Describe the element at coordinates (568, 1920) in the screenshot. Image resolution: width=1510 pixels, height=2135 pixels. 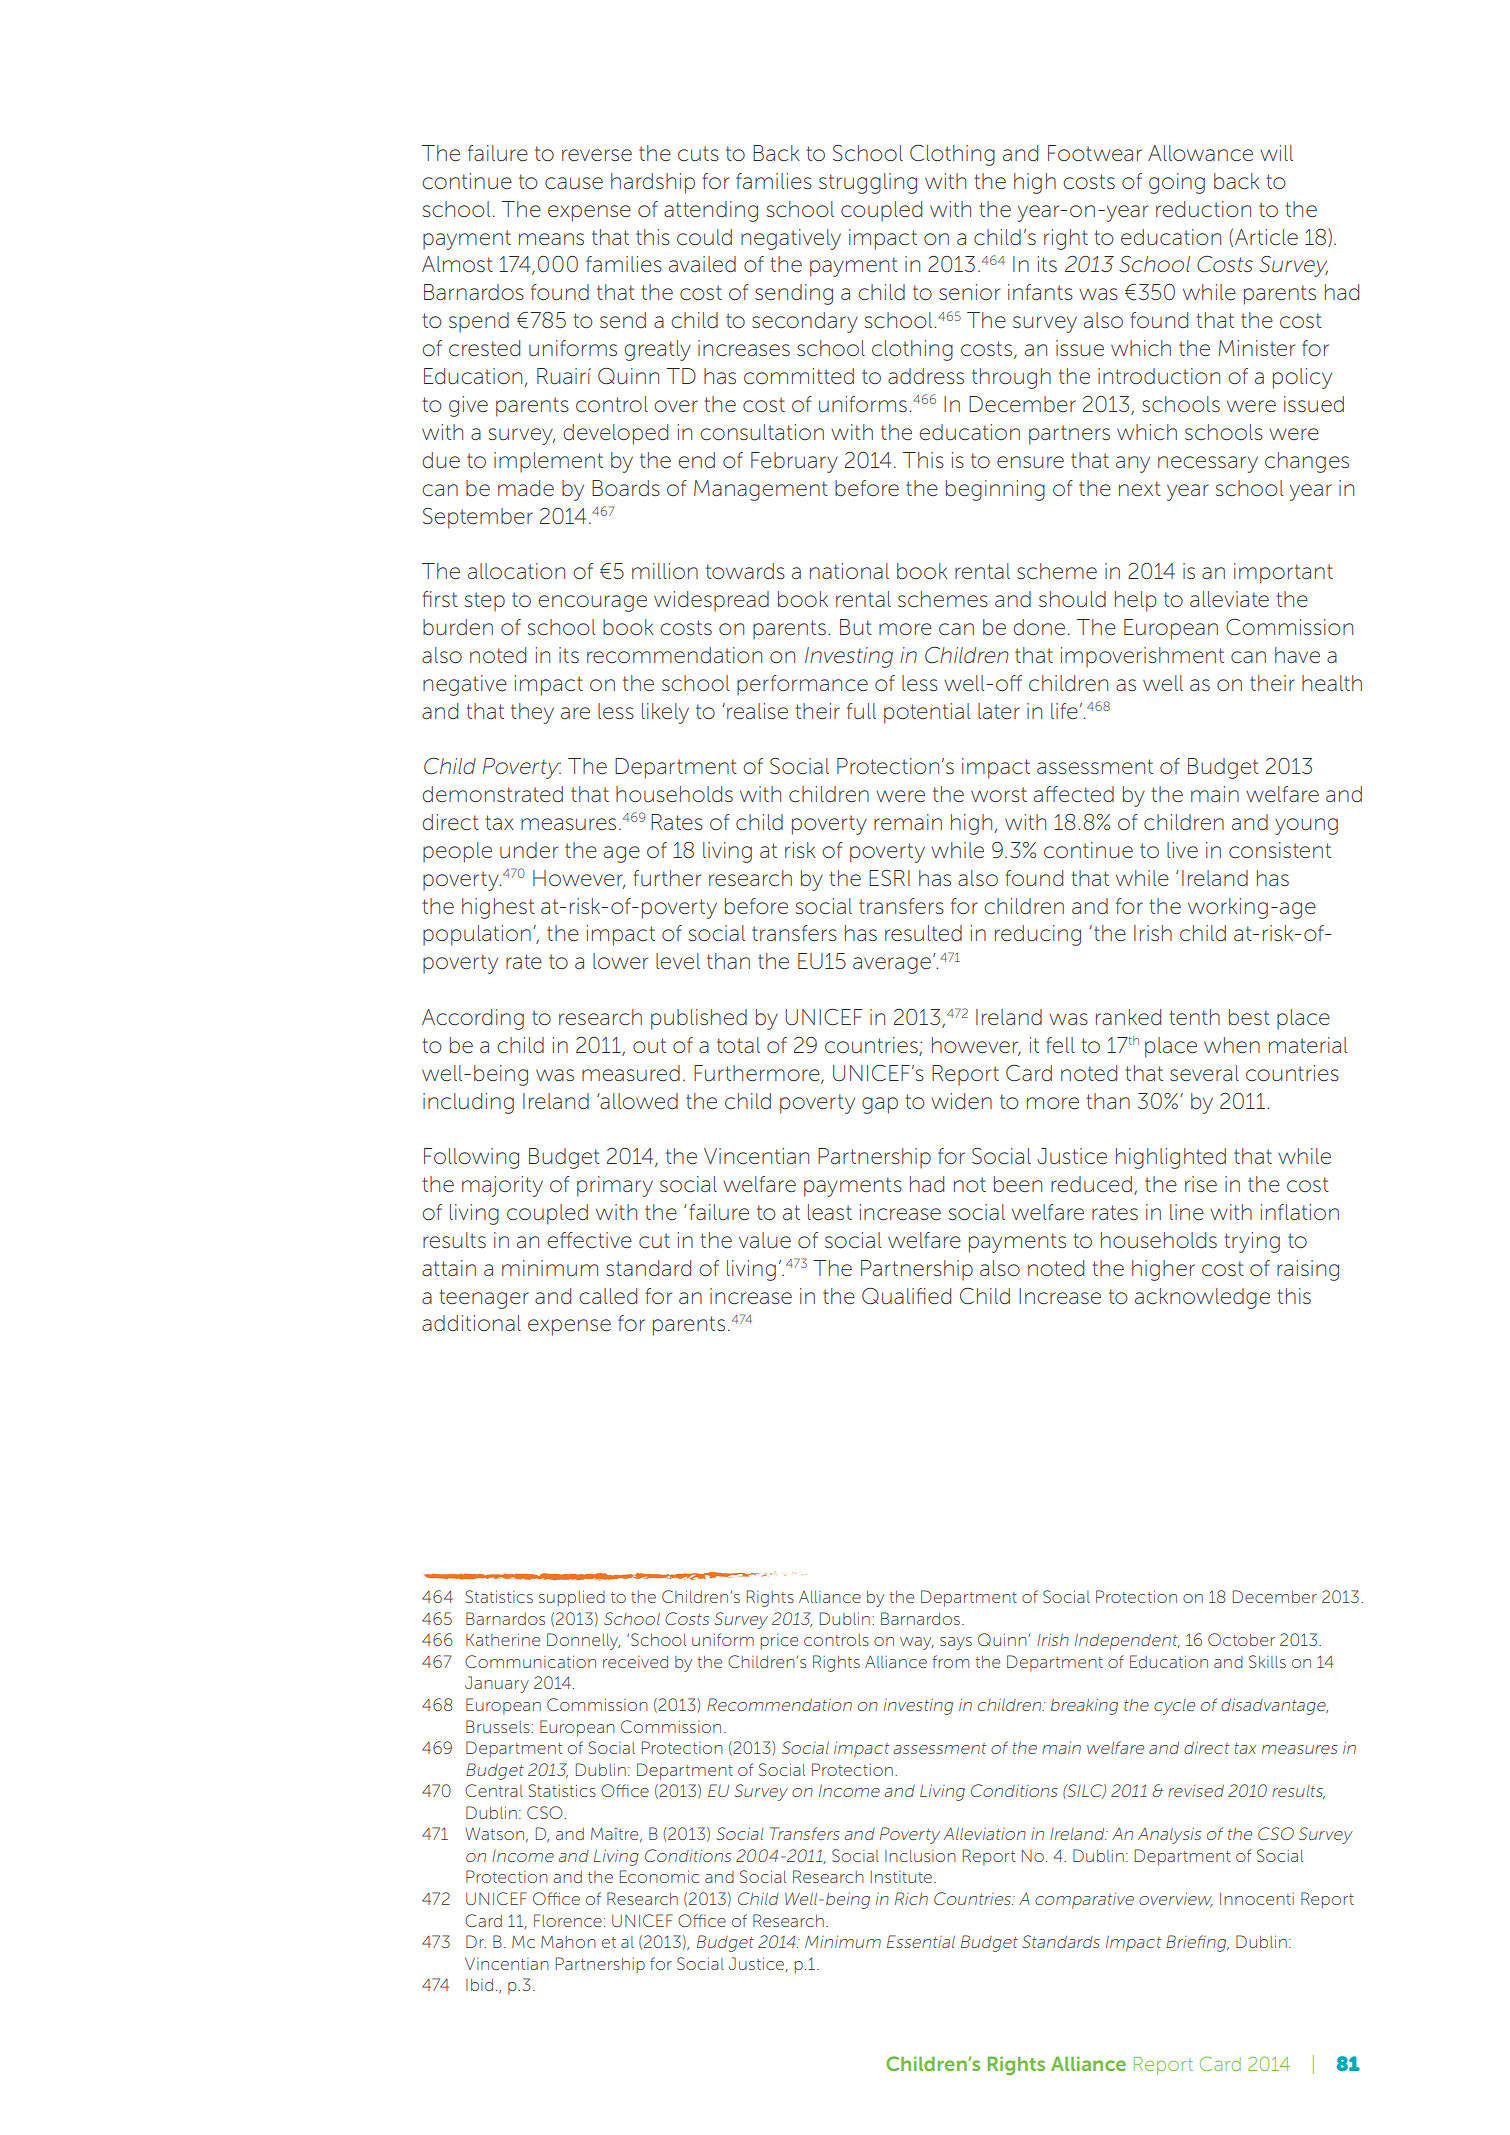
I see `Florence` at that location.
